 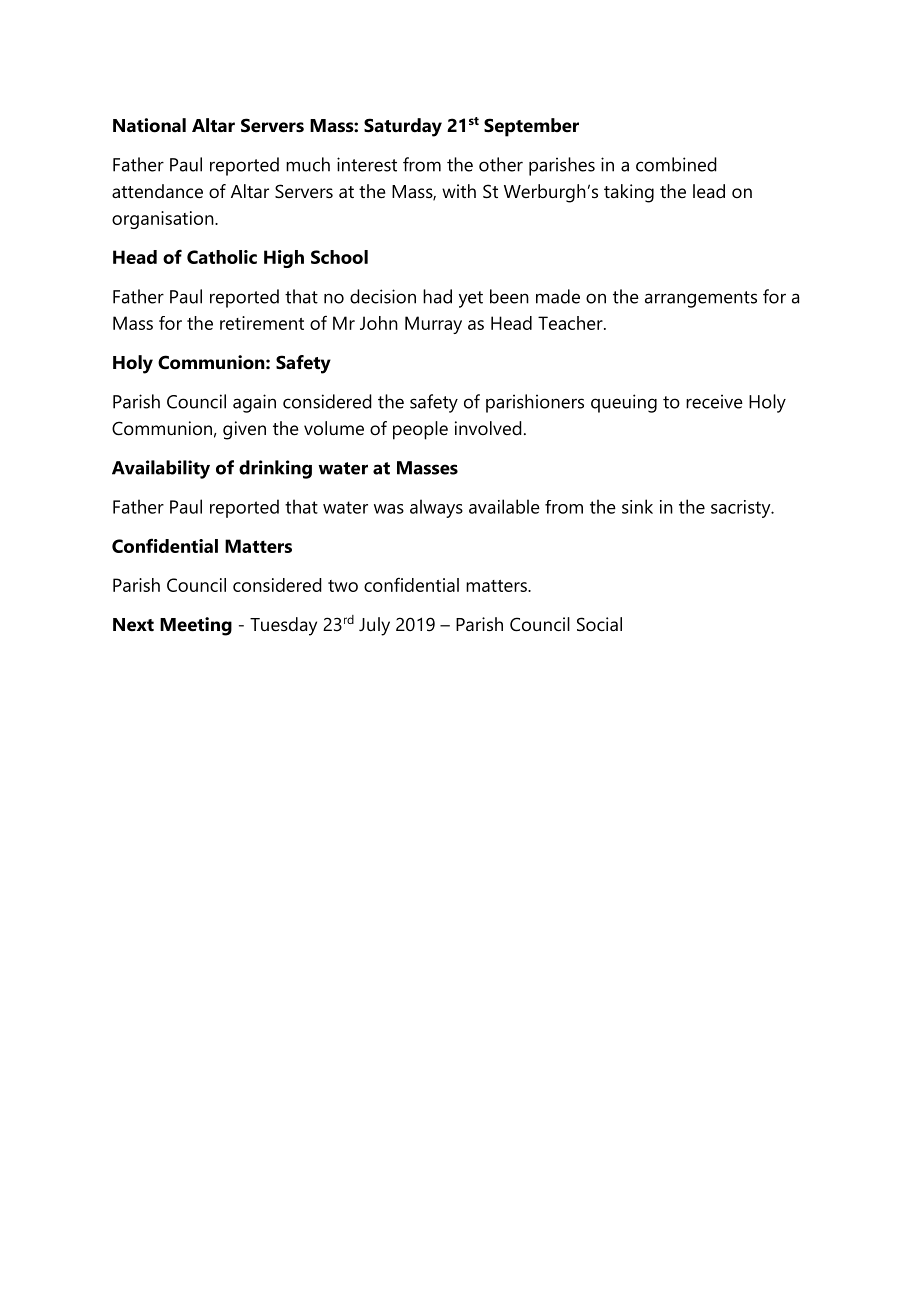 I want to click on Saturday, so click(x=403, y=127).
